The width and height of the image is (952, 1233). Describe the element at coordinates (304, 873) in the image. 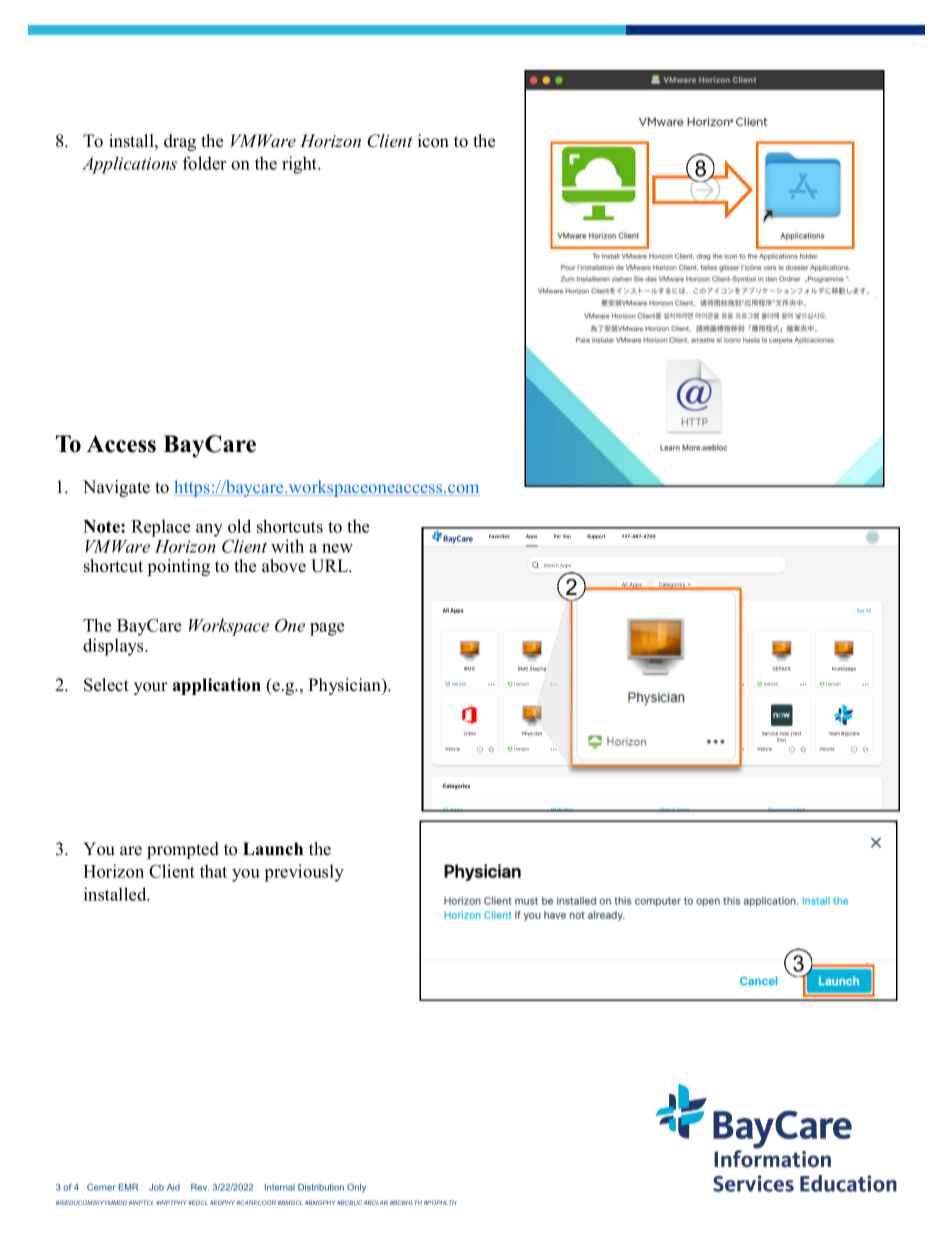

I see `previously` at that location.
